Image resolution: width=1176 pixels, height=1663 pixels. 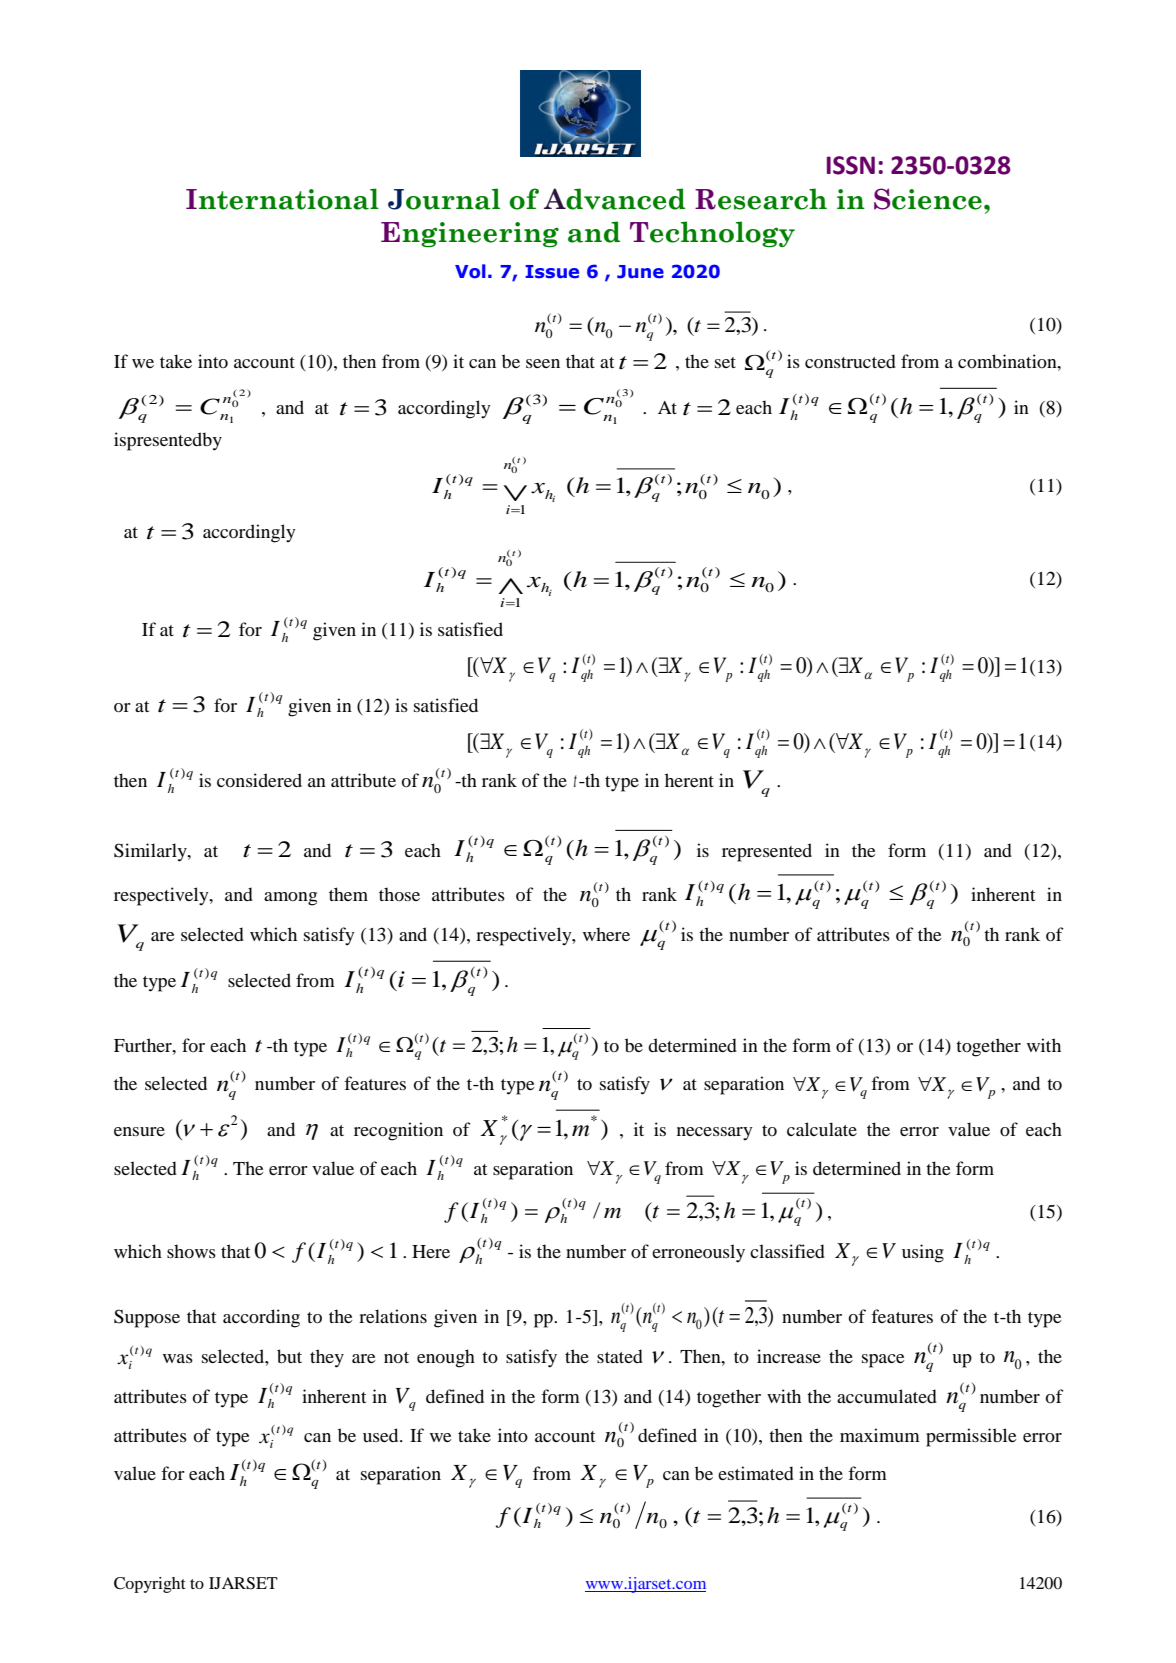 What do you see at coordinates (767, 852) in the screenshot?
I see `represented` at bounding box center [767, 852].
